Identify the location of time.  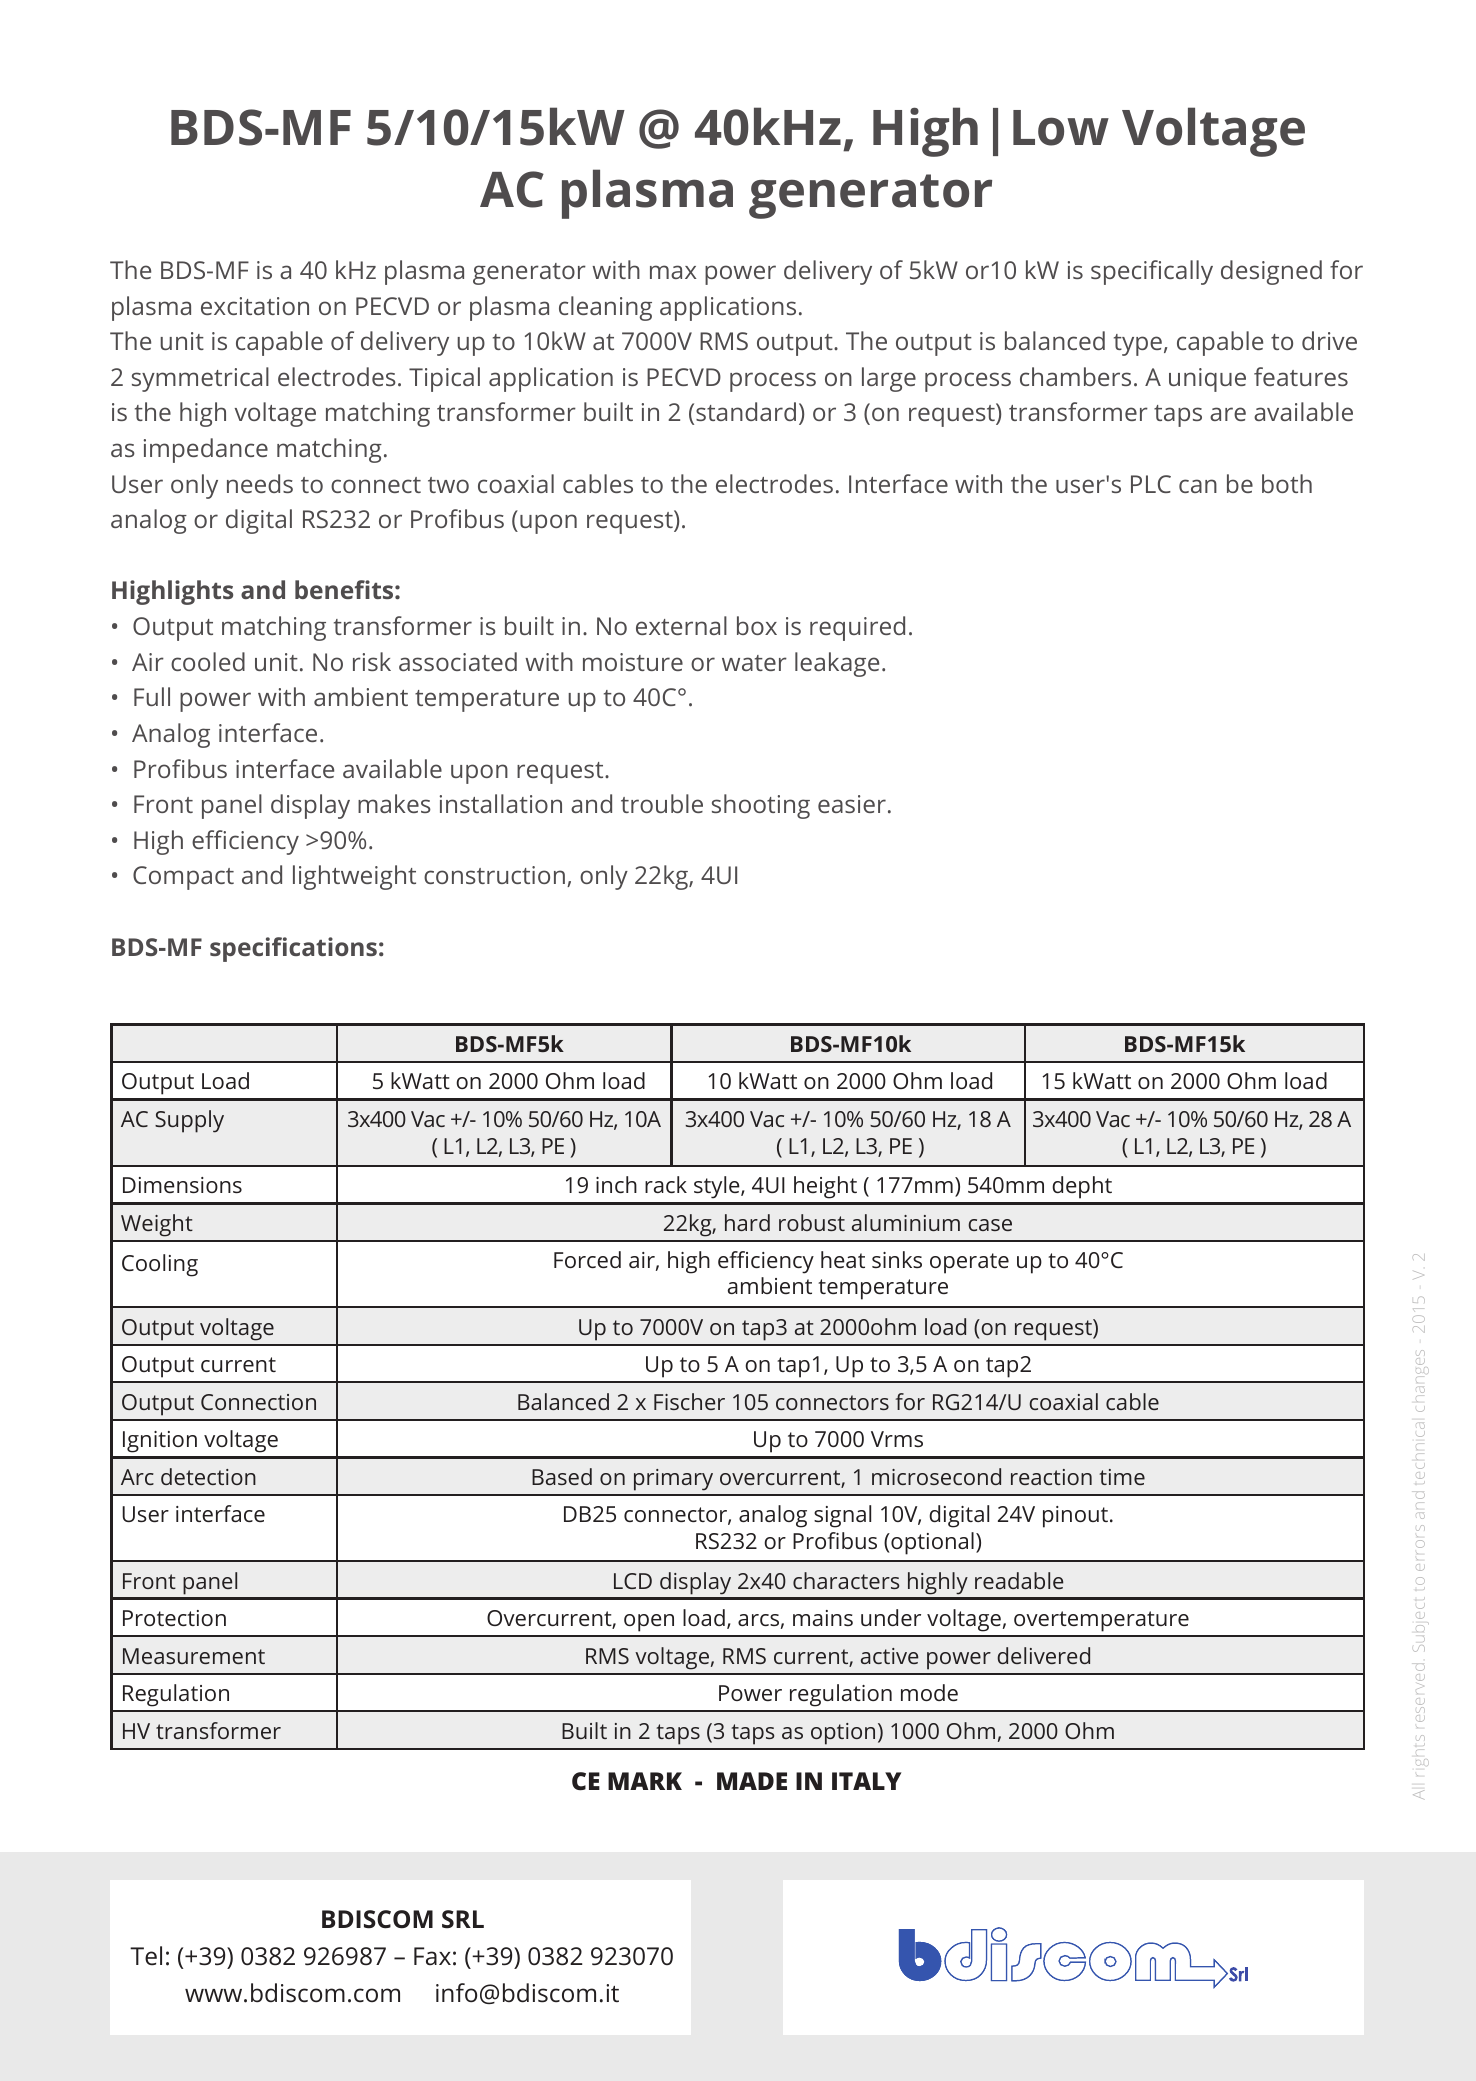
(1122, 1477).
